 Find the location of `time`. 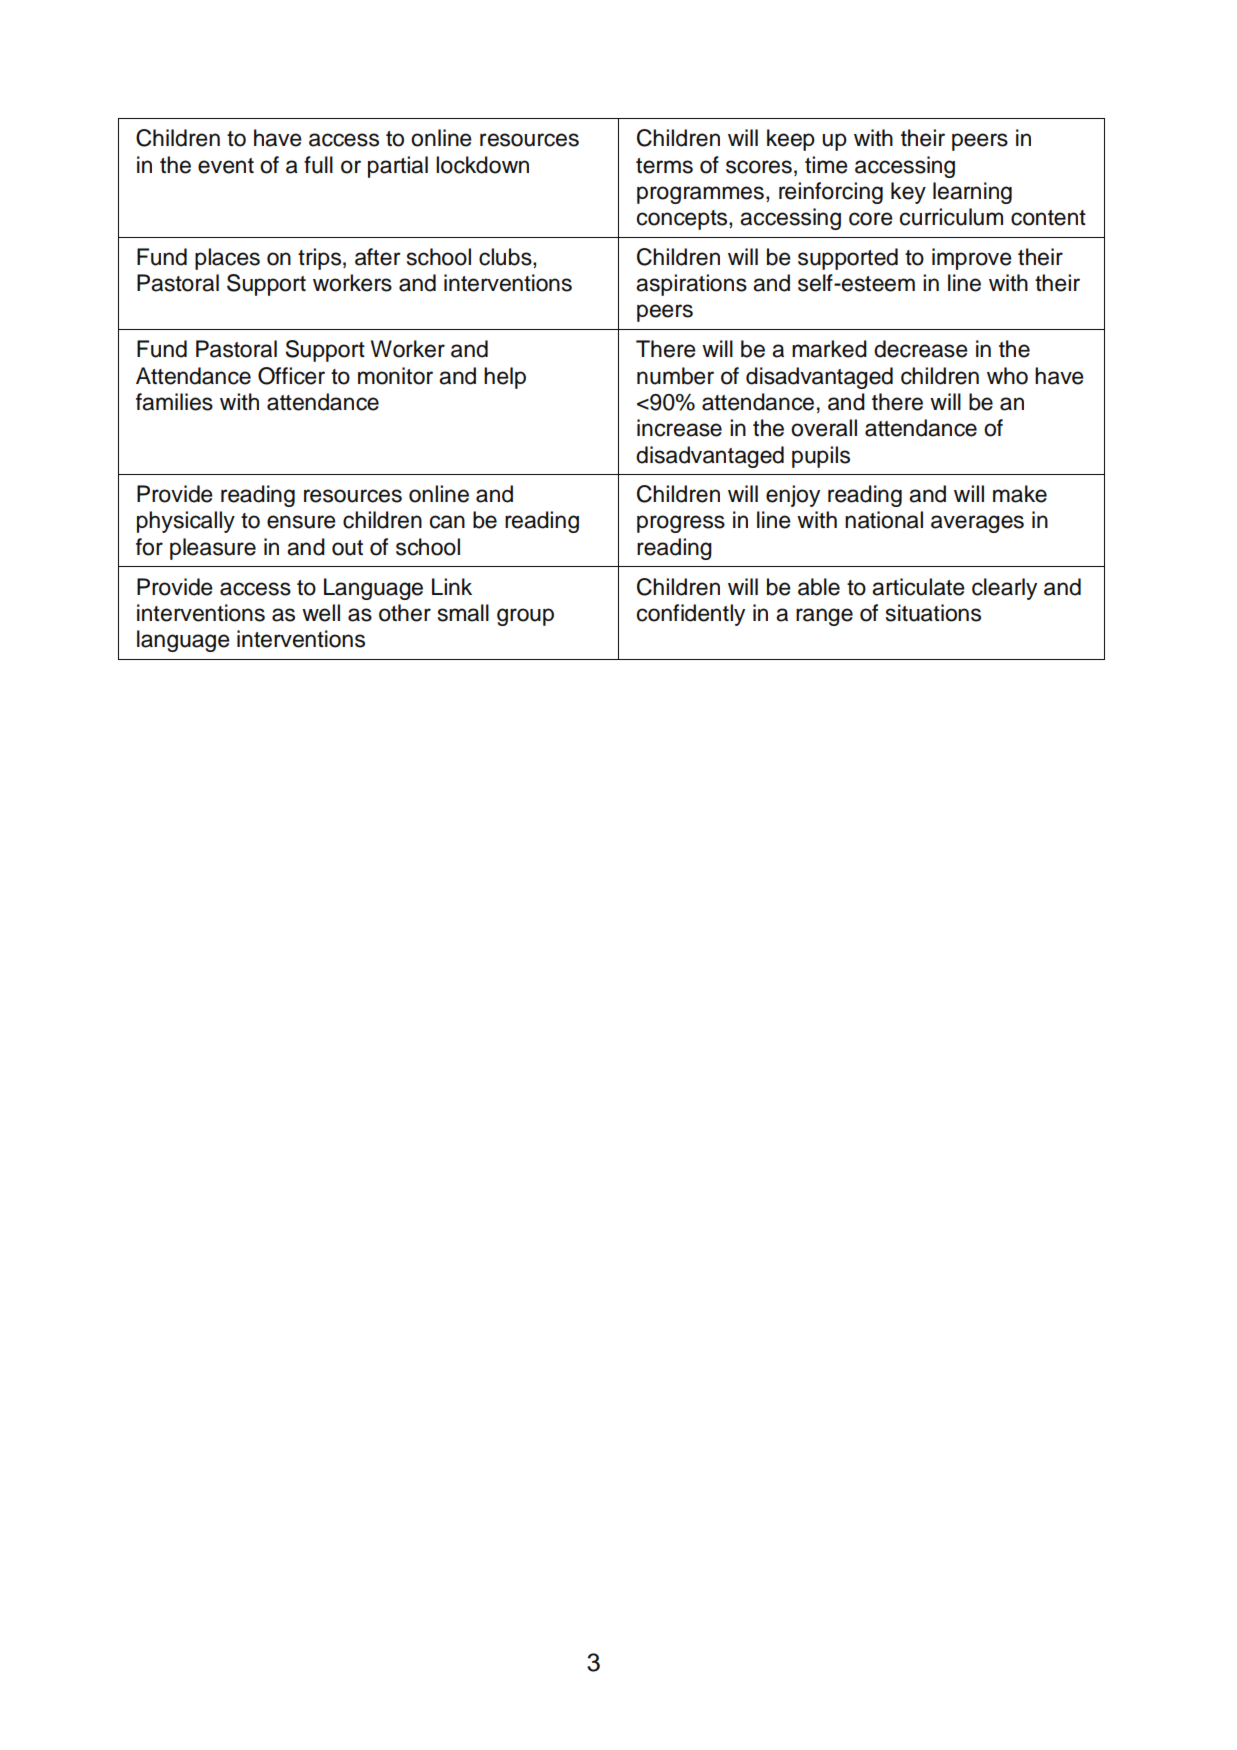

time is located at coordinates (826, 165).
